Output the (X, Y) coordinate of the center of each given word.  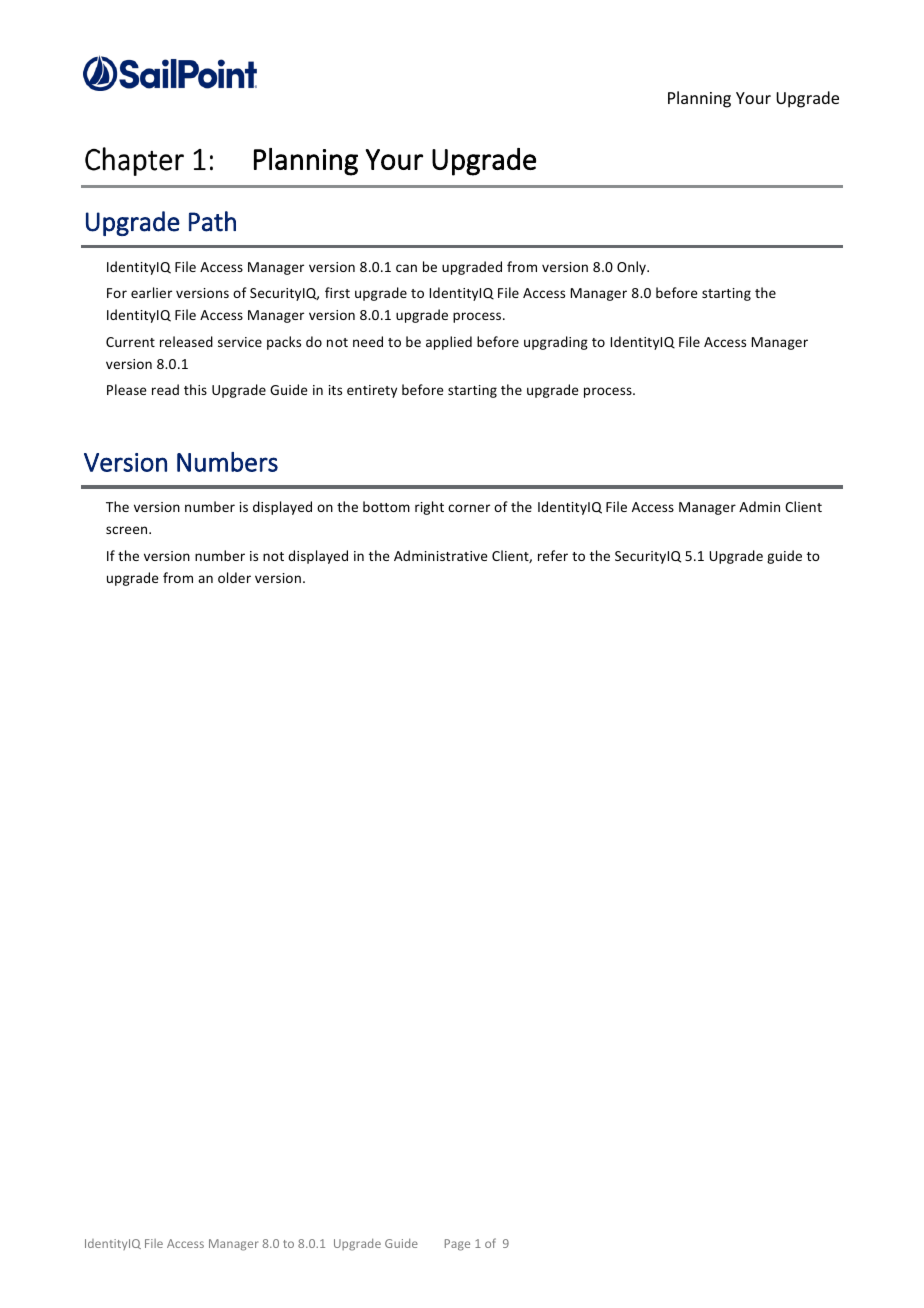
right (429, 508)
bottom (386, 506)
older (234, 577)
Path (212, 221)
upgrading (556, 343)
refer (553, 555)
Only (632, 268)
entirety (372, 391)
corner (469, 508)
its (335, 390)
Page (457, 1245)
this (195, 389)
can (406, 268)
